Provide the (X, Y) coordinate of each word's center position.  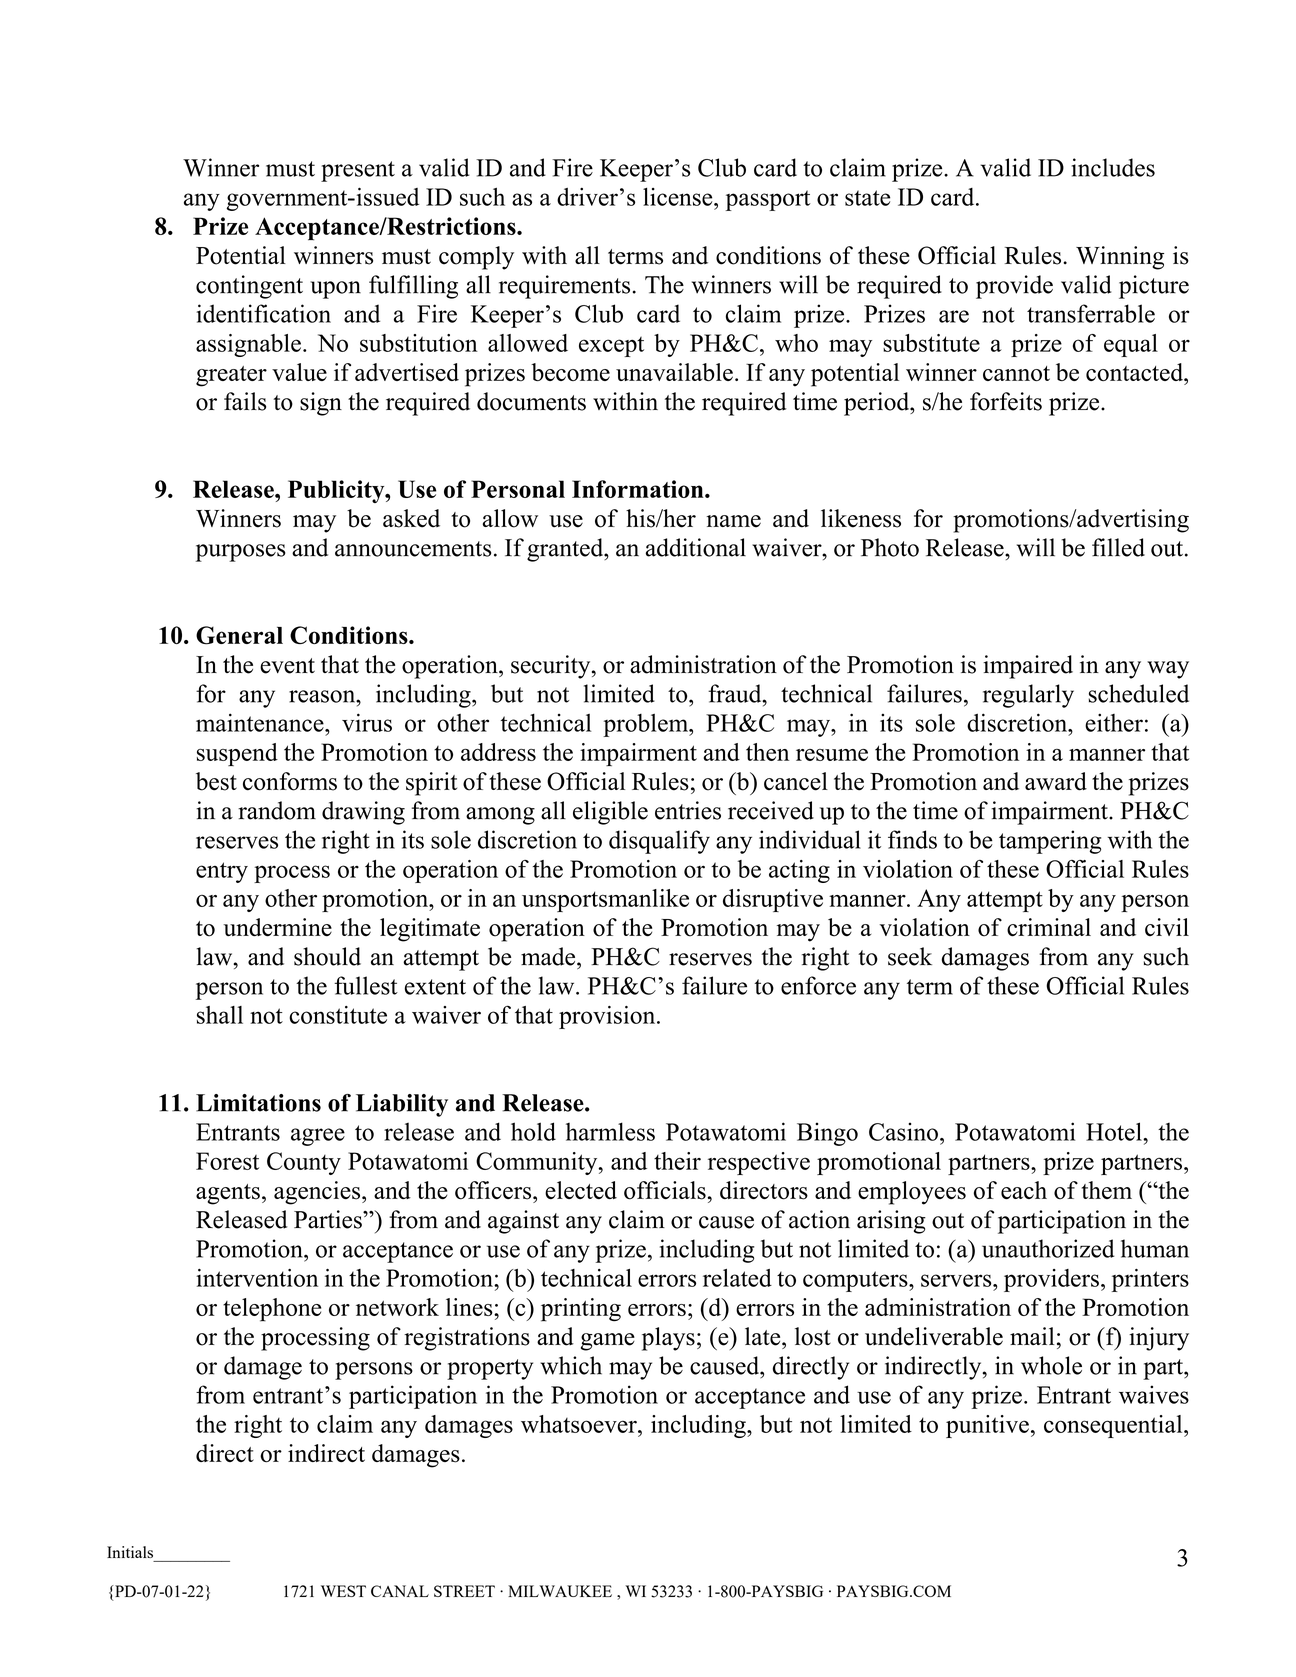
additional (696, 547)
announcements (413, 549)
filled (1118, 547)
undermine (277, 927)
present (358, 171)
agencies (318, 1193)
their (677, 1161)
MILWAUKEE (560, 1591)
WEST (343, 1591)
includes (1113, 167)
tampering (1050, 842)
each (1024, 1190)
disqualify (659, 842)
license (679, 197)
